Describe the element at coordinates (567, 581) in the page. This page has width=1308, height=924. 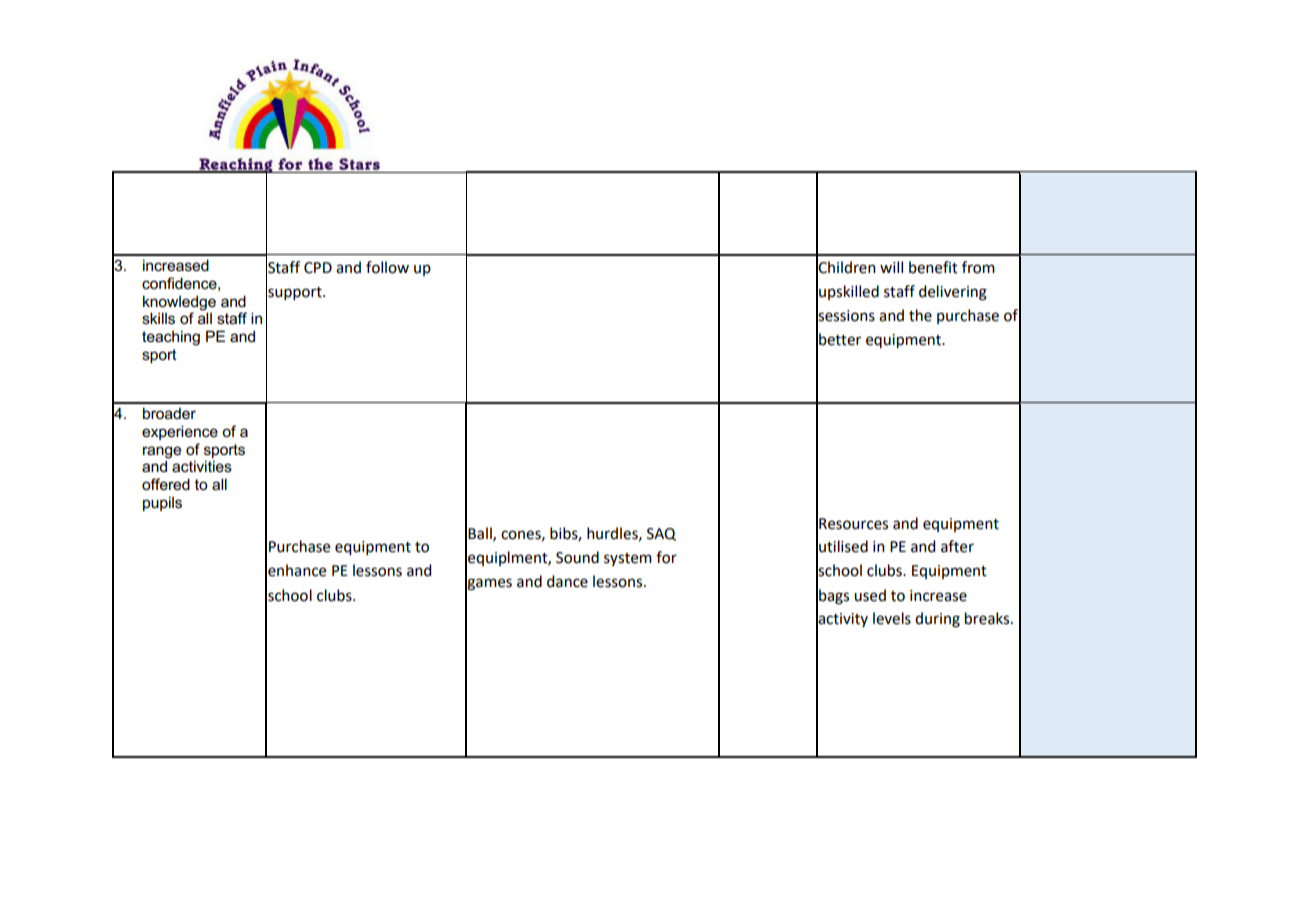
I see `dance` at that location.
